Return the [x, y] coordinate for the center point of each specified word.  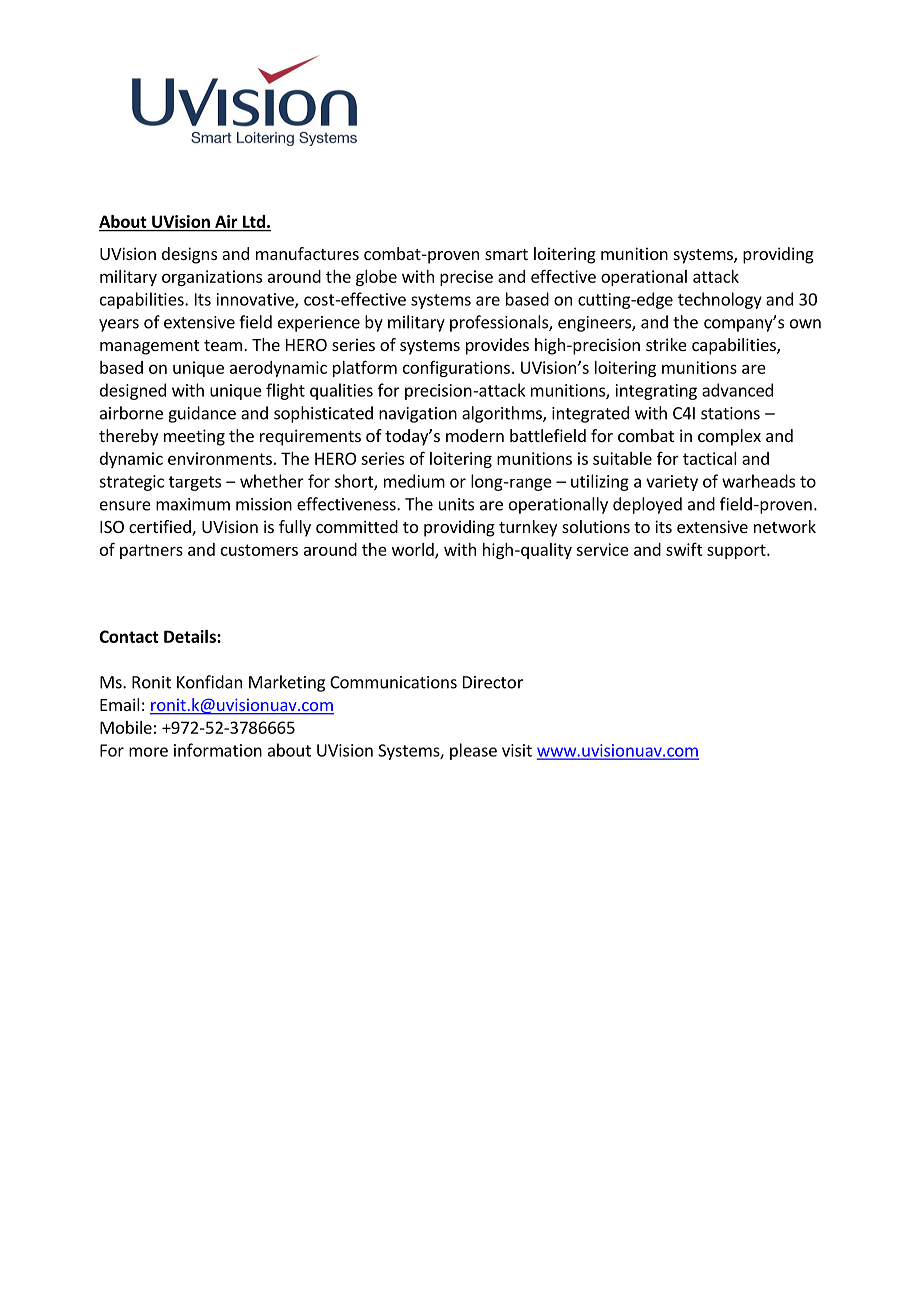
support [737, 551]
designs [189, 255]
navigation [418, 415]
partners [151, 551]
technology [720, 300]
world [414, 550]
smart [506, 254]
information [218, 750]
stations [730, 413]
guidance [202, 414]
